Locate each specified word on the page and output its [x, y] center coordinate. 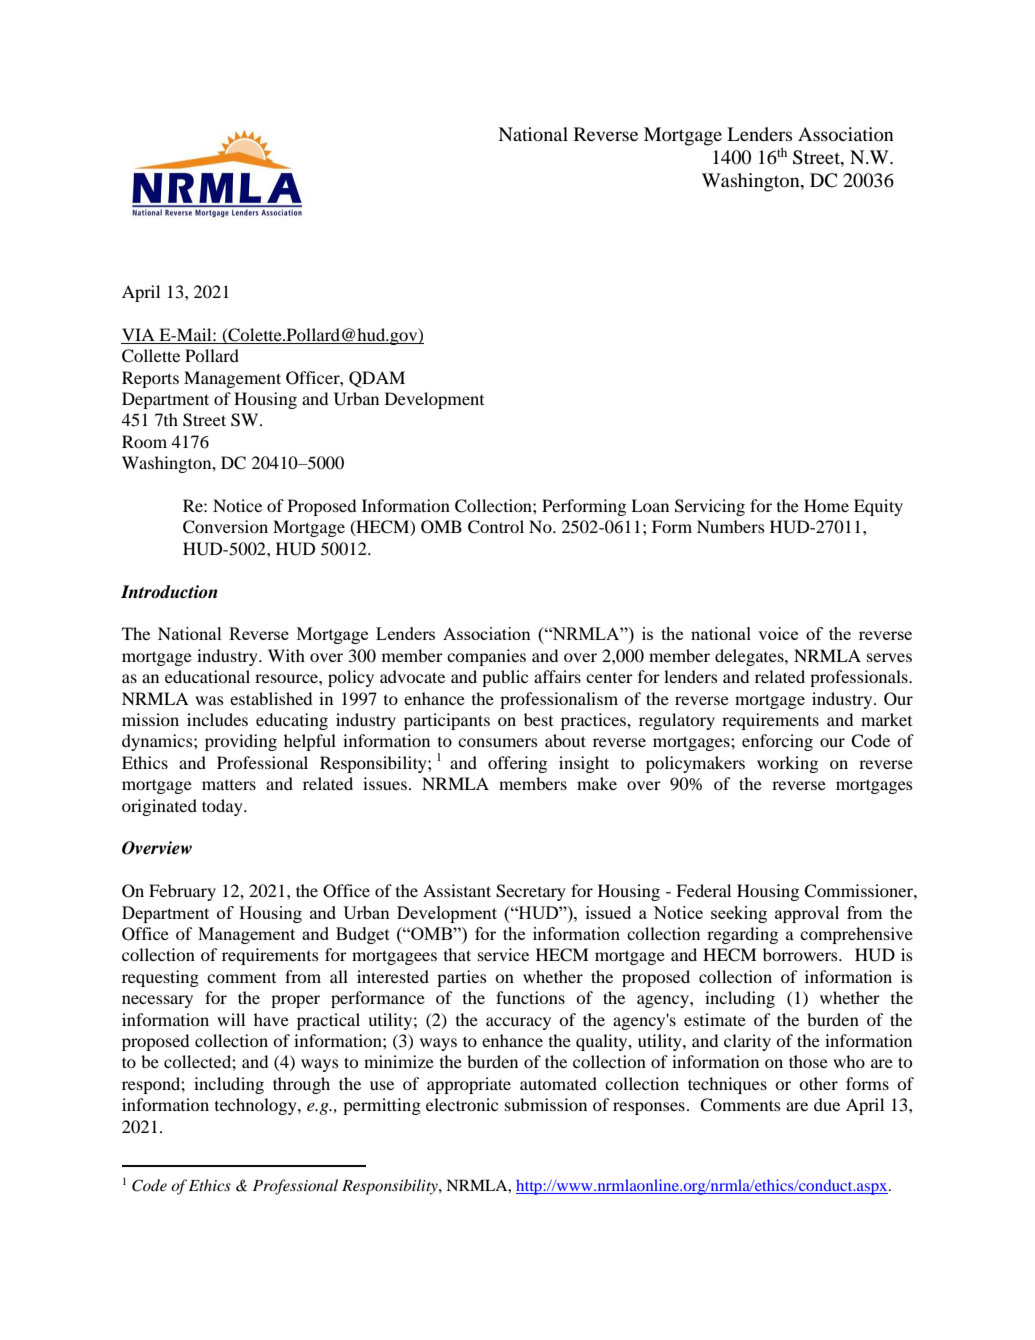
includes [217, 719]
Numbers [731, 526]
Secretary [531, 892]
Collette [151, 356]
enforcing [777, 742]
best [538, 719]
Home [826, 505]
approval [807, 914]
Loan [650, 505]
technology [257, 1106]
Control [496, 527]
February [182, 892]
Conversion [225, 527]
